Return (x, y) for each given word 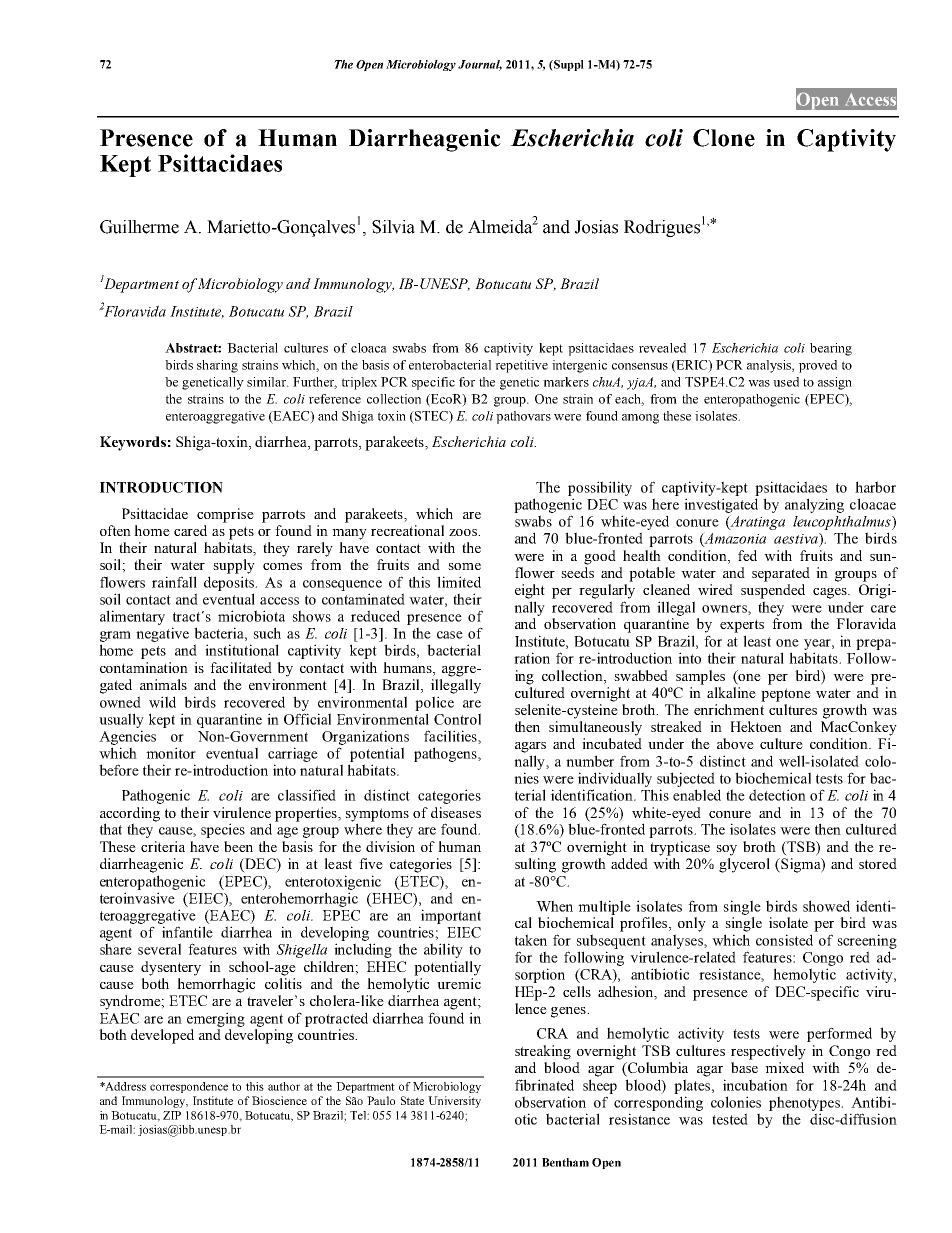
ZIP (172, 1115)
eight (530, 591)
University (454, 1102)
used (786, 382)
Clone (724, 138)
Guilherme (139, 227)
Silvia (393, 227)
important (451, 916)
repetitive (521, 366)
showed (826, 906)
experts (742, 626)
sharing (217, 366)
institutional (242, 650)
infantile (187, 932)
